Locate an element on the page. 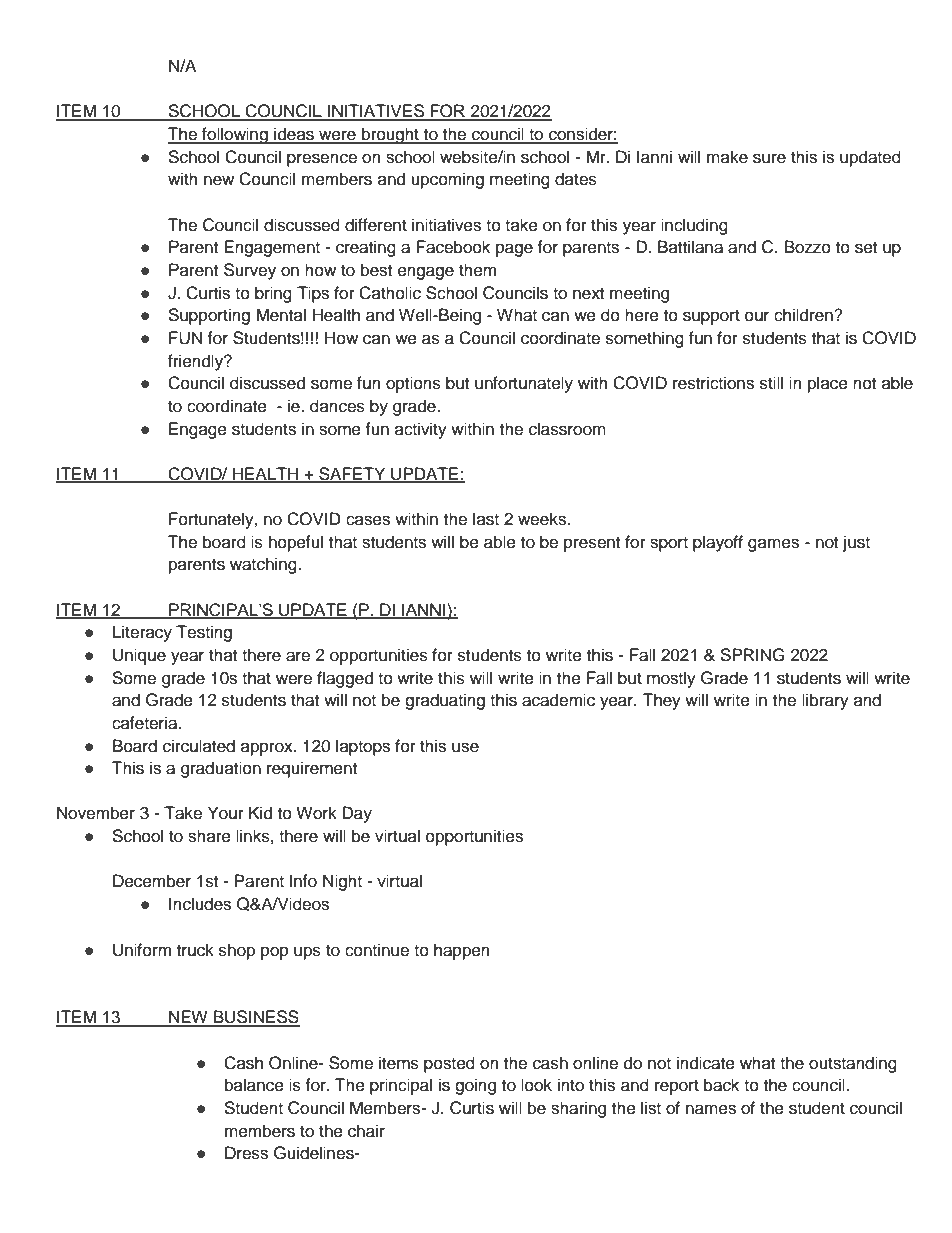  going is located at coordinates (475, 1086).
